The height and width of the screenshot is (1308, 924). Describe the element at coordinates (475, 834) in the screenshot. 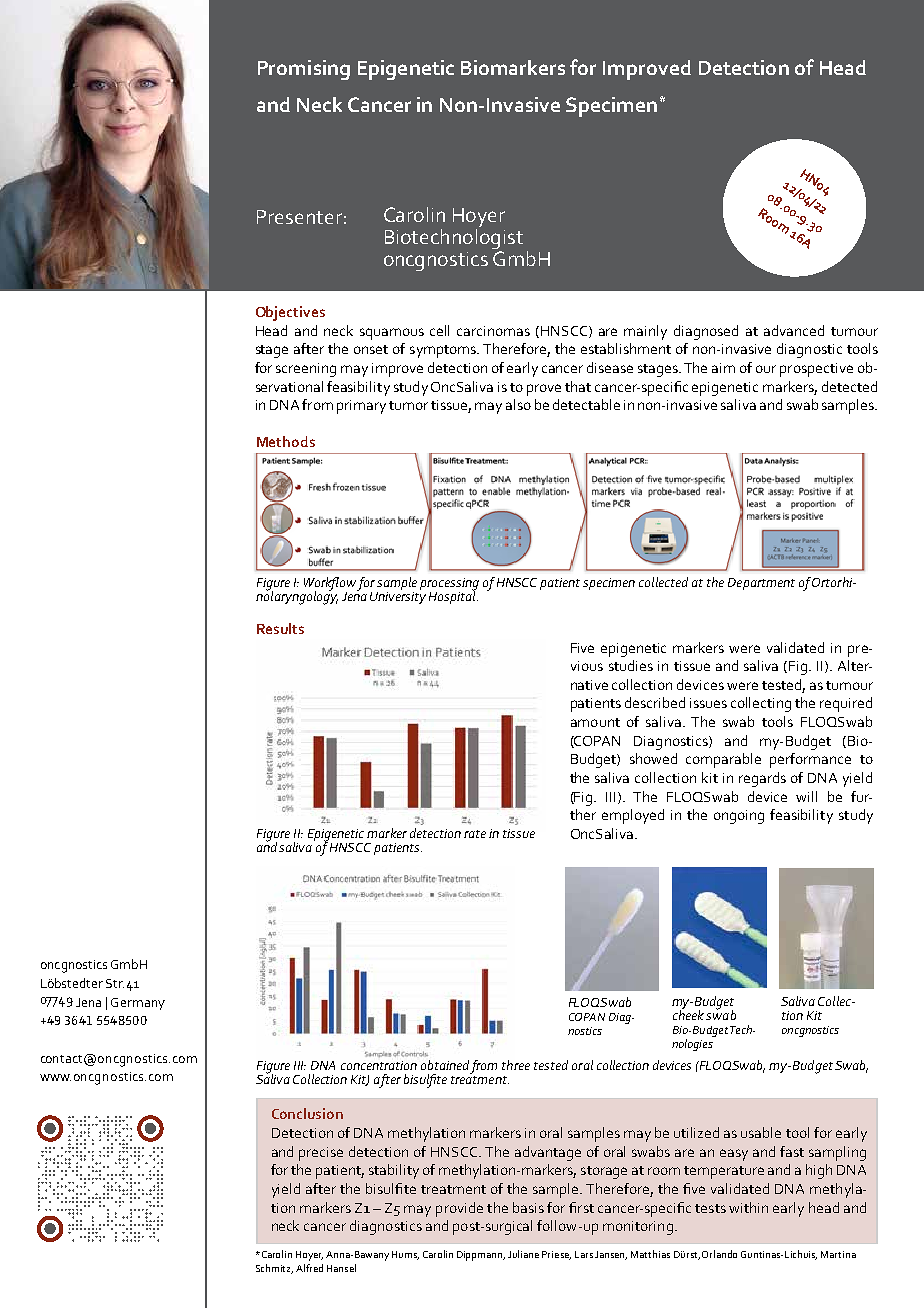

I see `rate` at that location.
